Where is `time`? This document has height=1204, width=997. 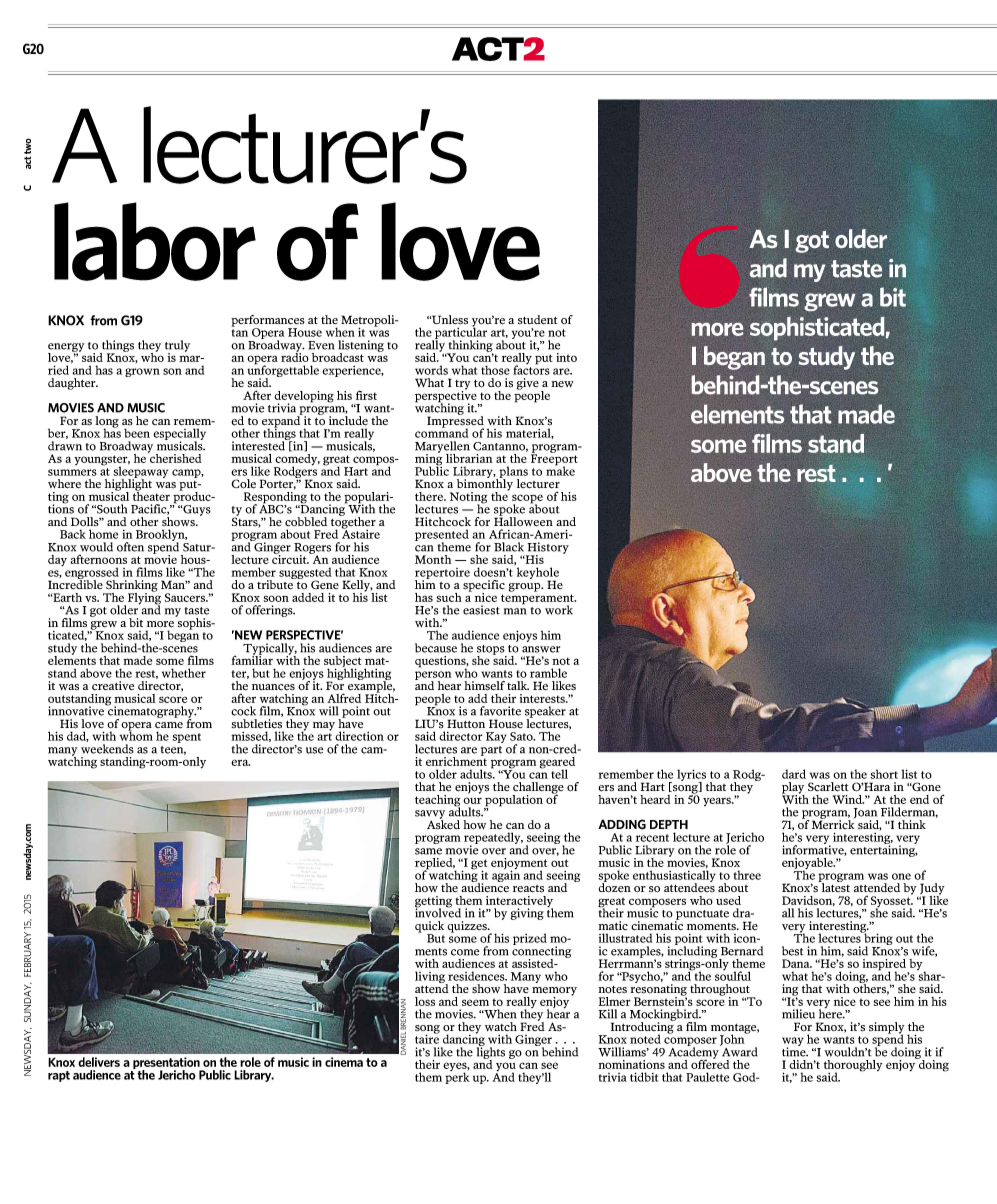 time is located at coordinates (795, 1051).
